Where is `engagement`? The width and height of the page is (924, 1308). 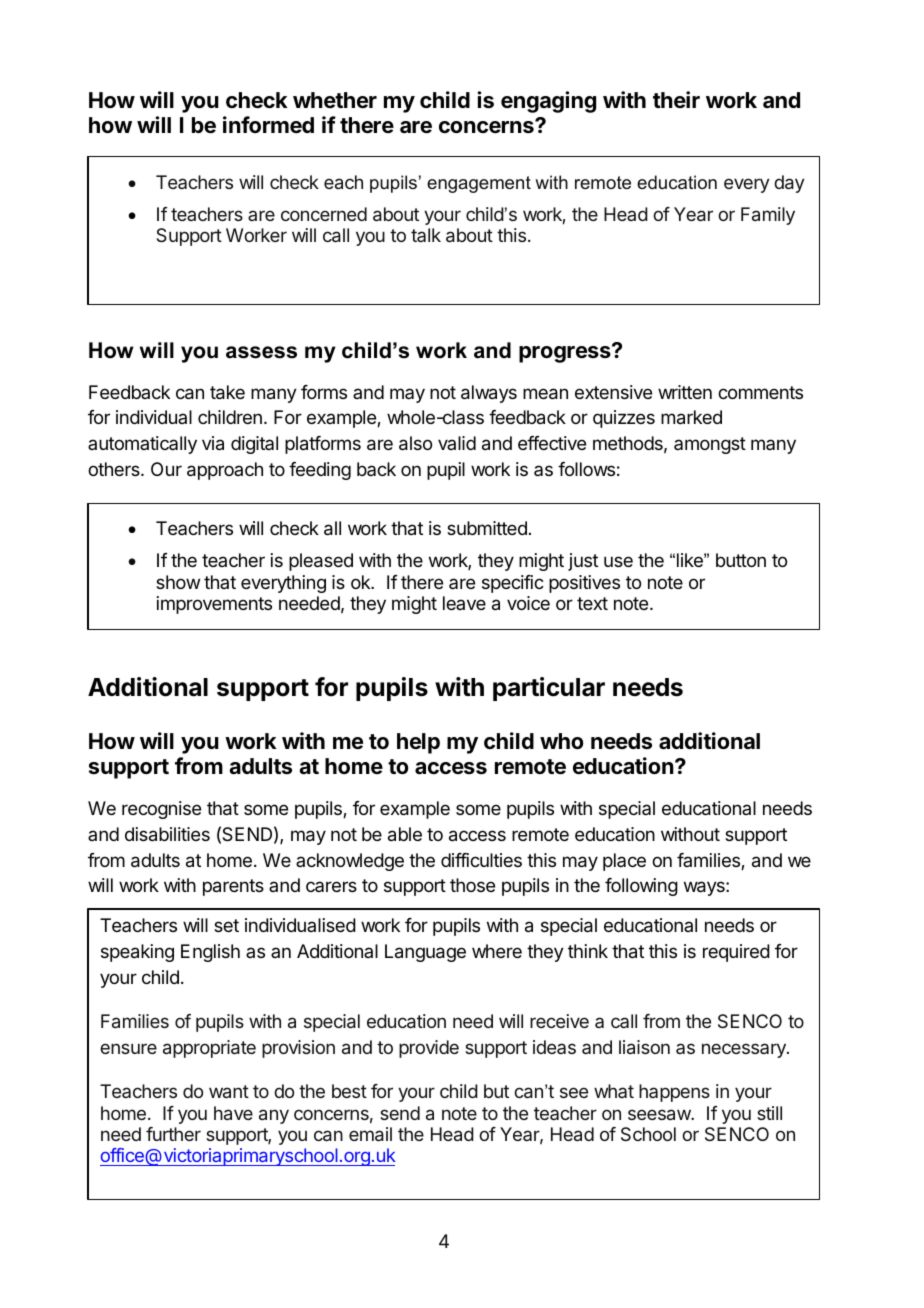 engagement is located at coordinates (479, 184).
